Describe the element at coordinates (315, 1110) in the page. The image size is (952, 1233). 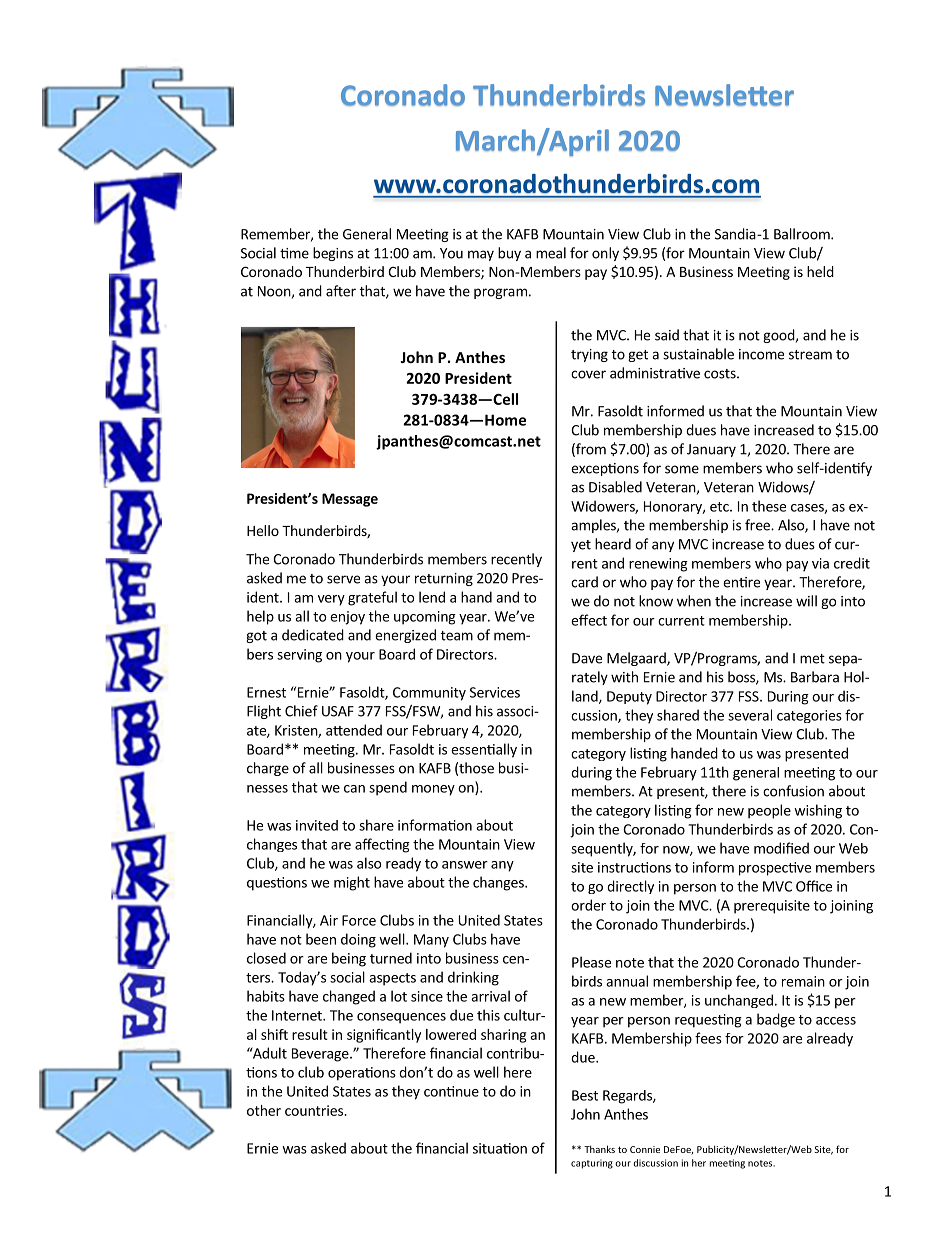
I see `countries` at that location.
